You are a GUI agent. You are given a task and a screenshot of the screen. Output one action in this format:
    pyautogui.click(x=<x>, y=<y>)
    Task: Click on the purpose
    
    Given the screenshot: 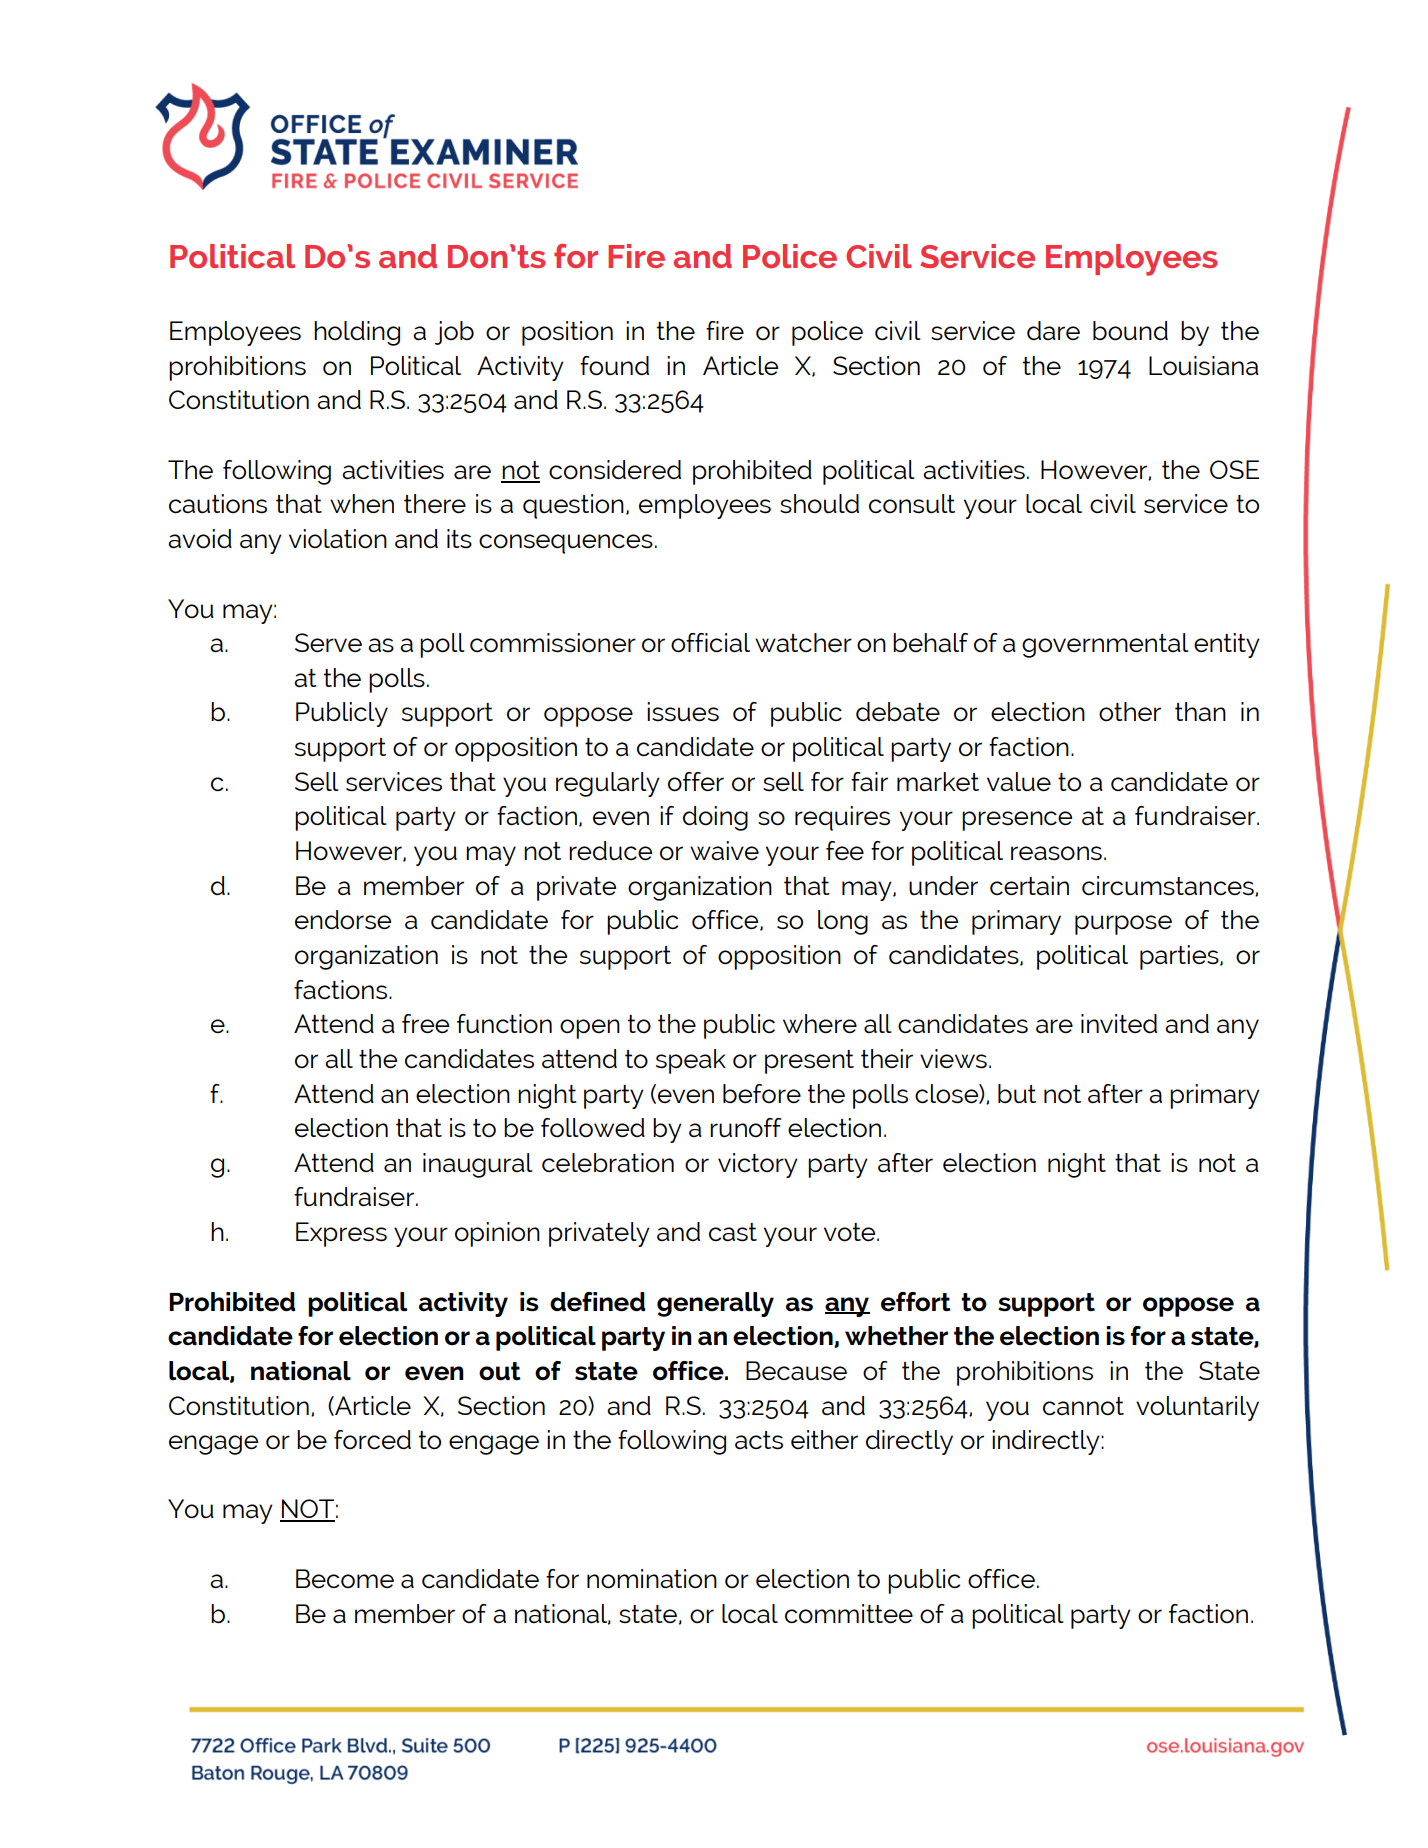 What is the action you would take?
    pyautogui.click(x=1123, y=925)
